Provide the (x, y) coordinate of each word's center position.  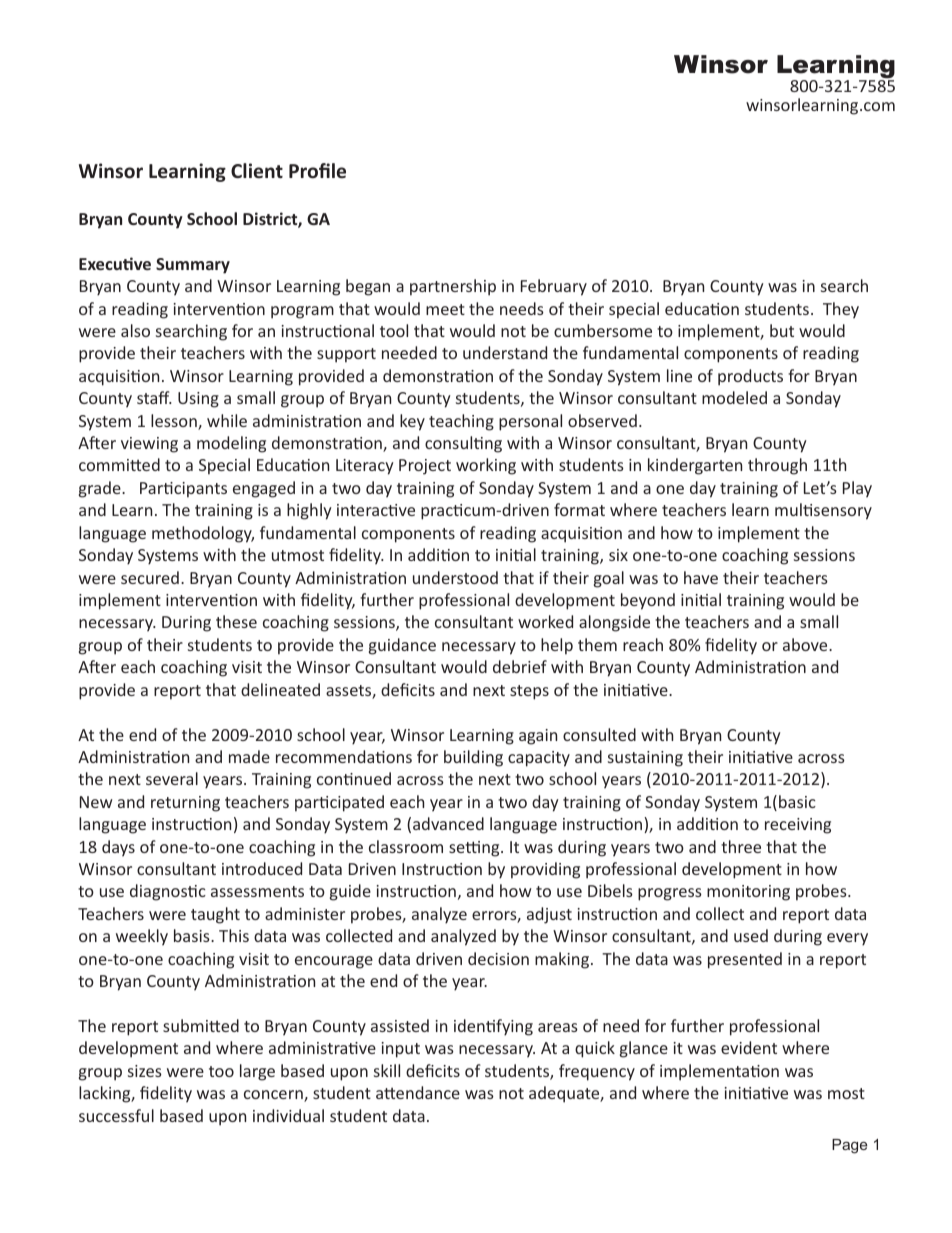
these (236, 621)
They (841, 310)
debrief (520, 666)
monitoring (748, 893)
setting (475, 849)
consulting (463, 444)
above (806, 644)
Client (257, 171)
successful (116, 1115)
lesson (175, 422)
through (777, 466)
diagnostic (168, 892)
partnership (453, 287)
